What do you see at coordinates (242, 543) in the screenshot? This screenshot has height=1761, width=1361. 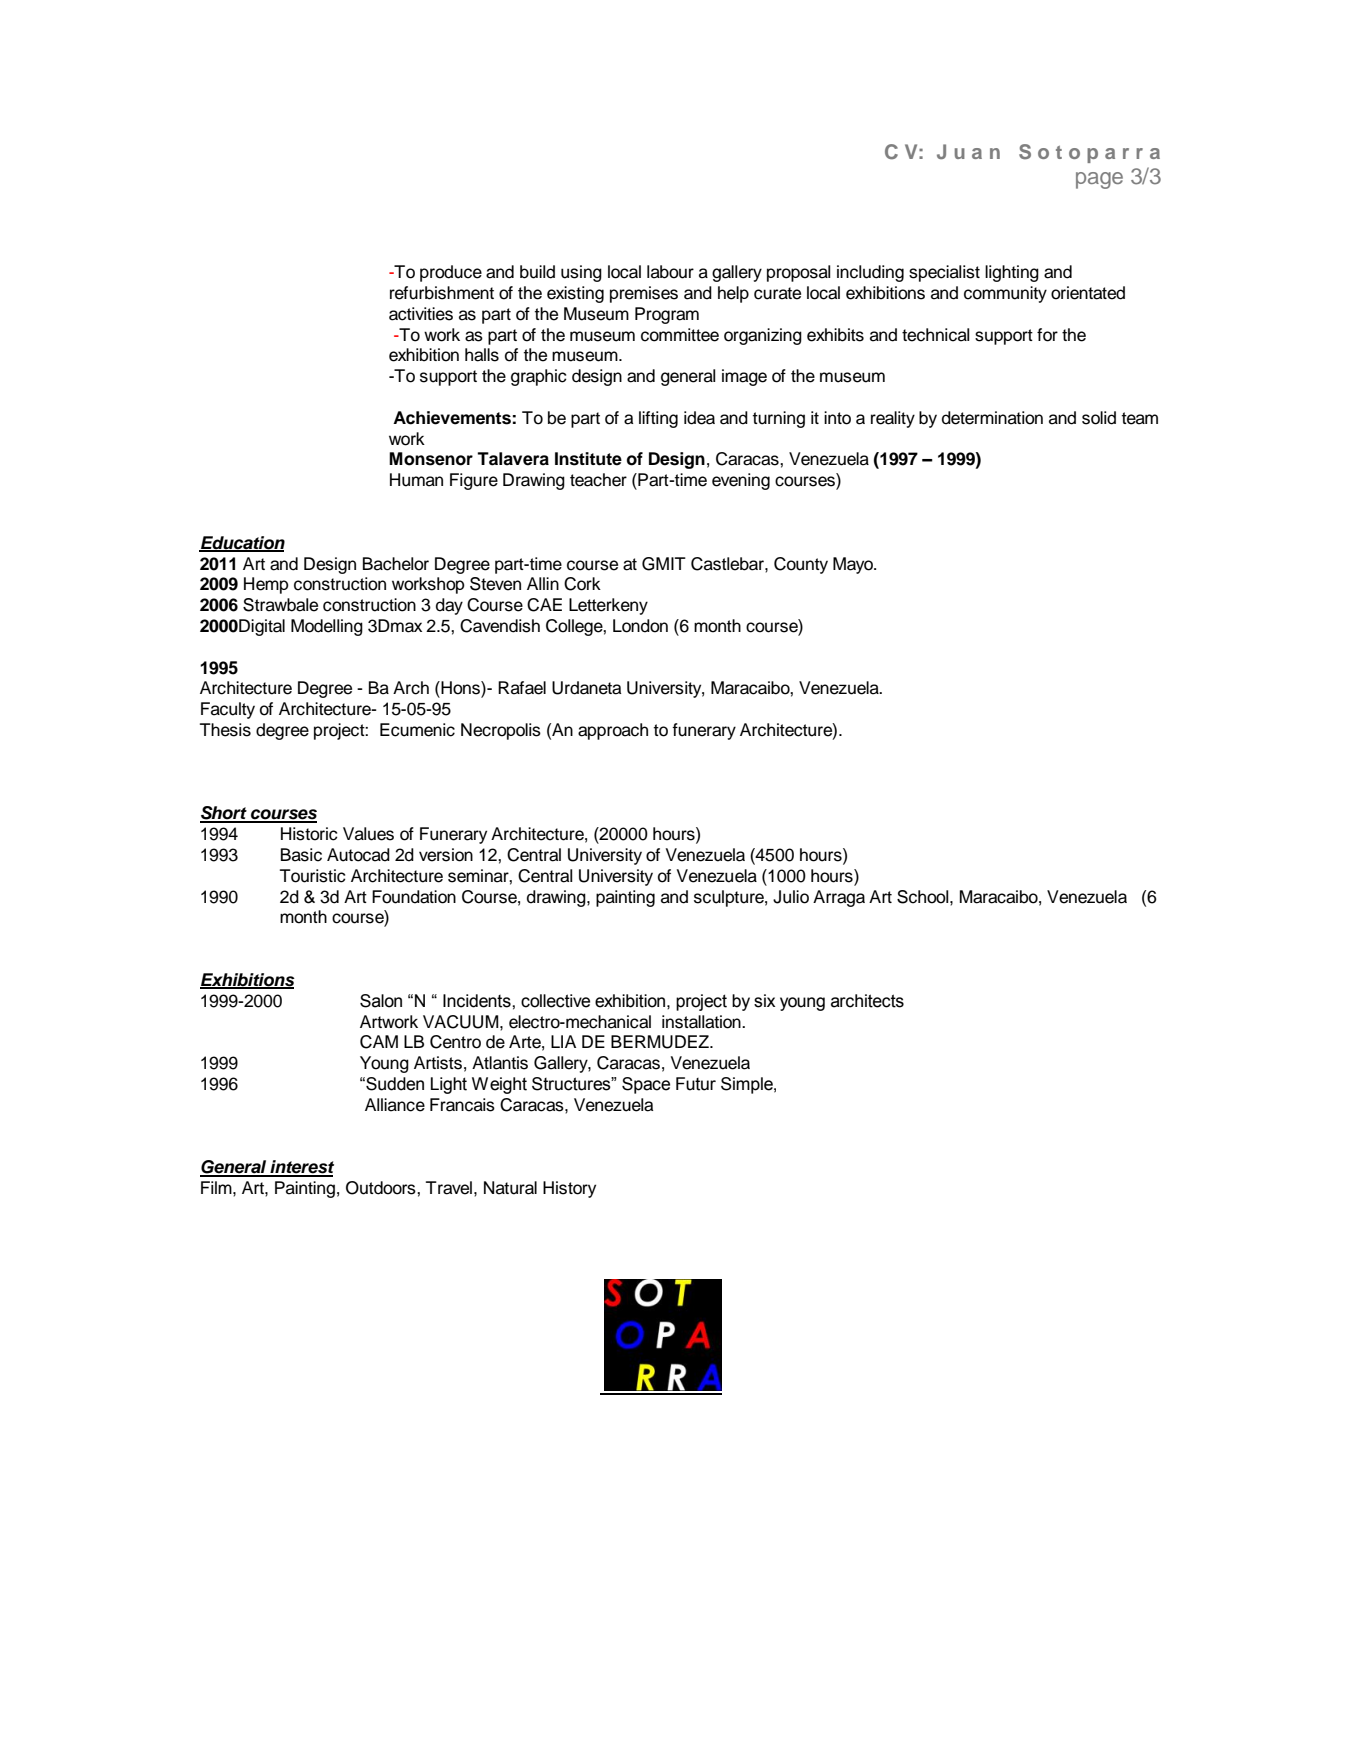 I see `Education` at bounding box center [242, 543].
